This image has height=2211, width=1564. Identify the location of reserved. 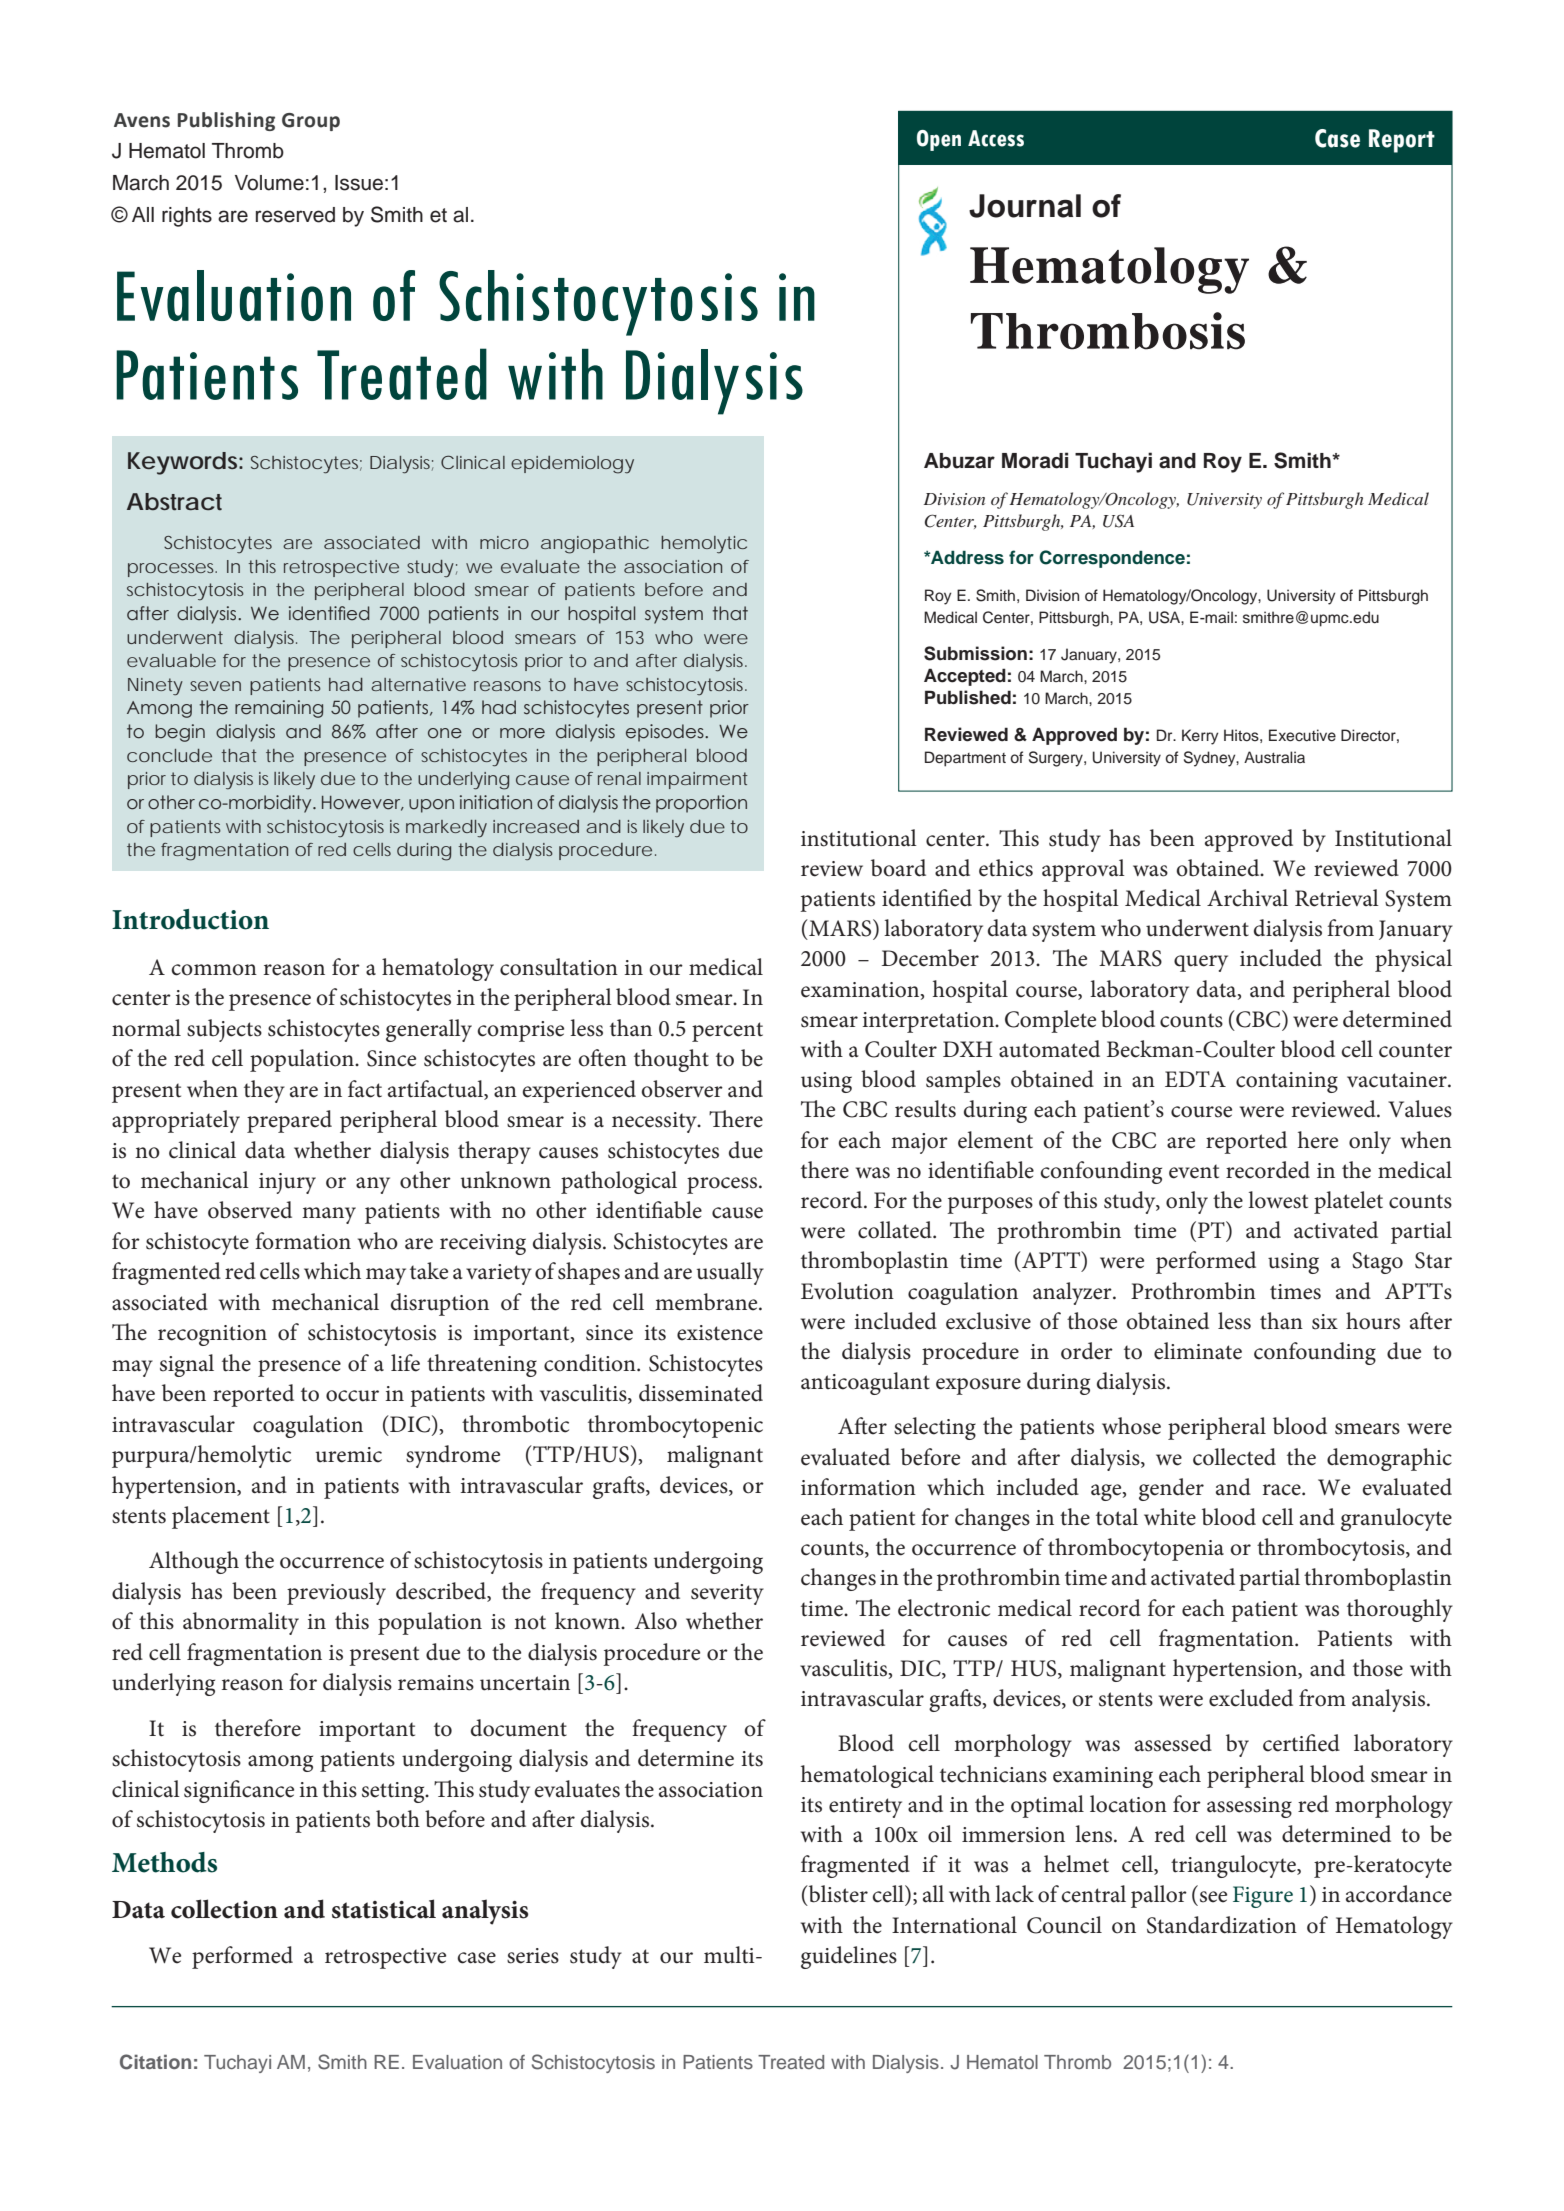
(295, 215).
